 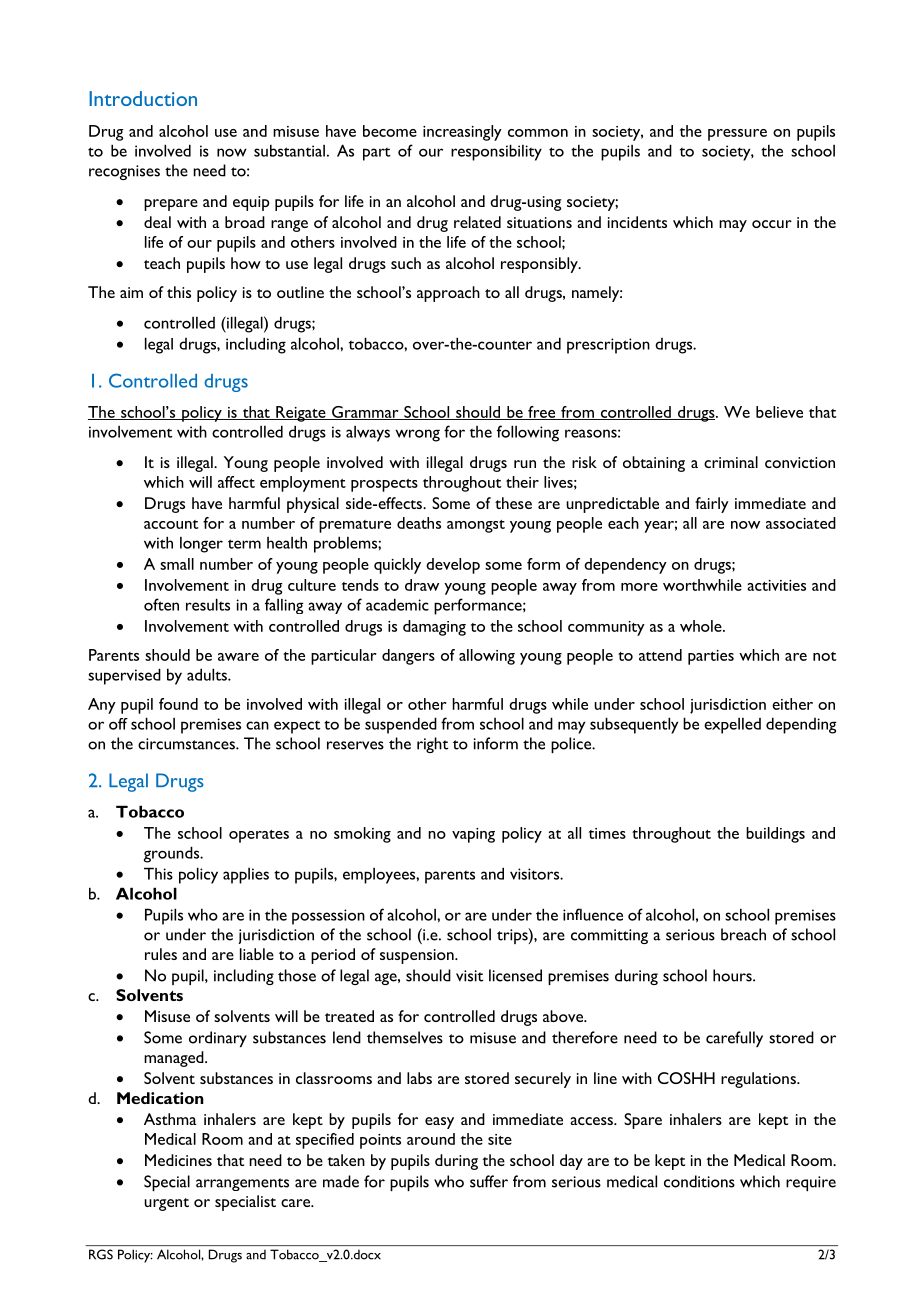 I want to click on increasingly, so click(x=462, y=133).
